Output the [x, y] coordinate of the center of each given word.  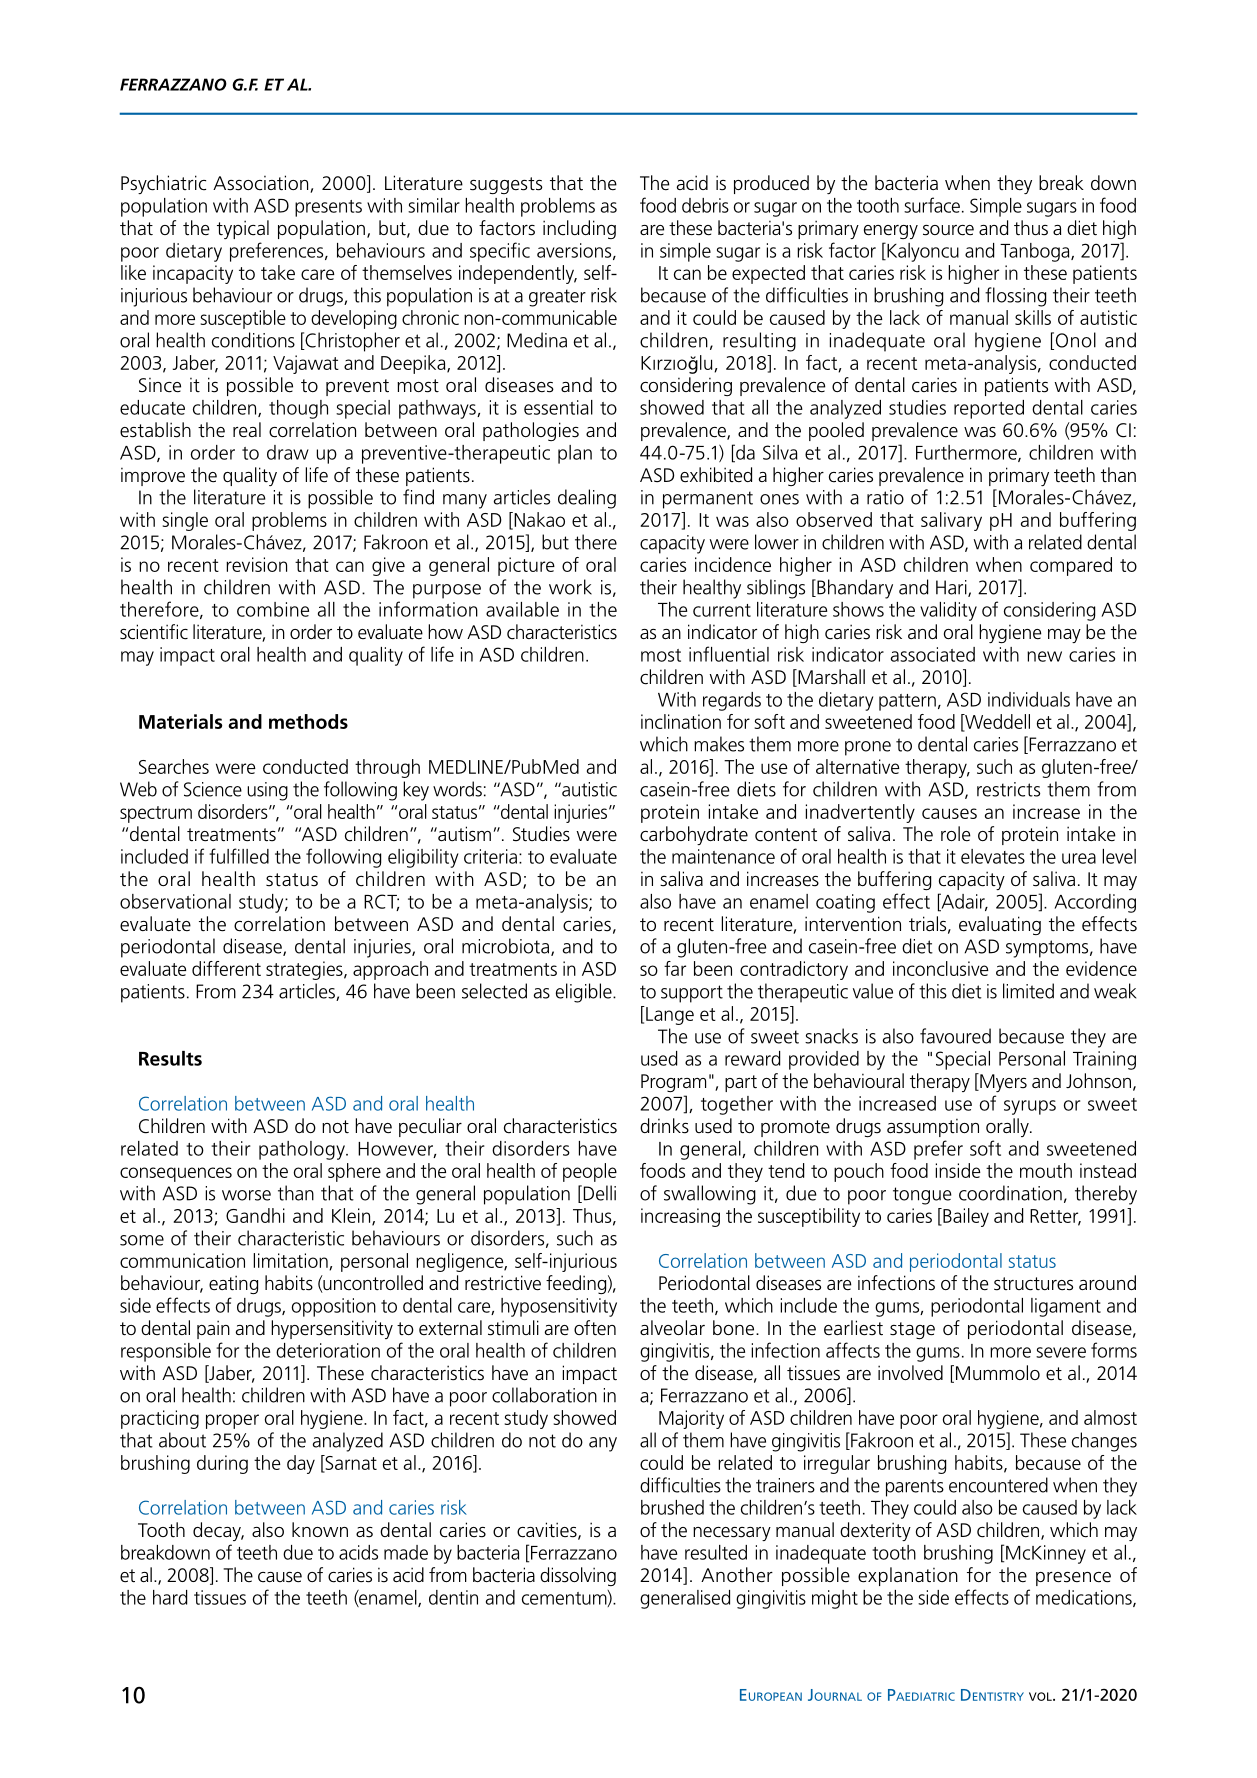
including [579, 229]
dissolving [578, 1576]
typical [243, 229]
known [320, 1529]
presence [1073, 1579]
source [948, 230]
